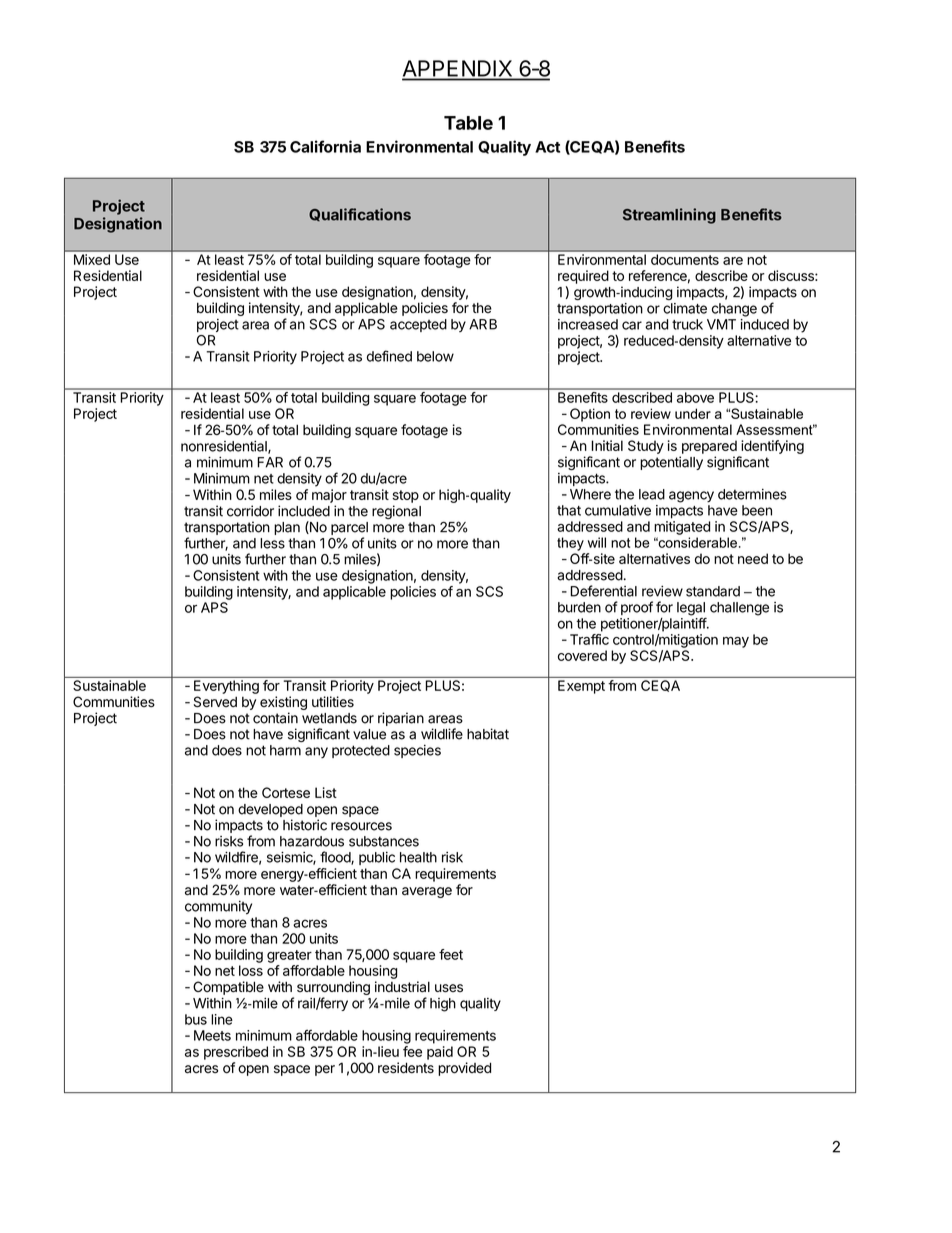  Describe the element at coordinates (468, 123) in the page. I see `Table` at that location.
